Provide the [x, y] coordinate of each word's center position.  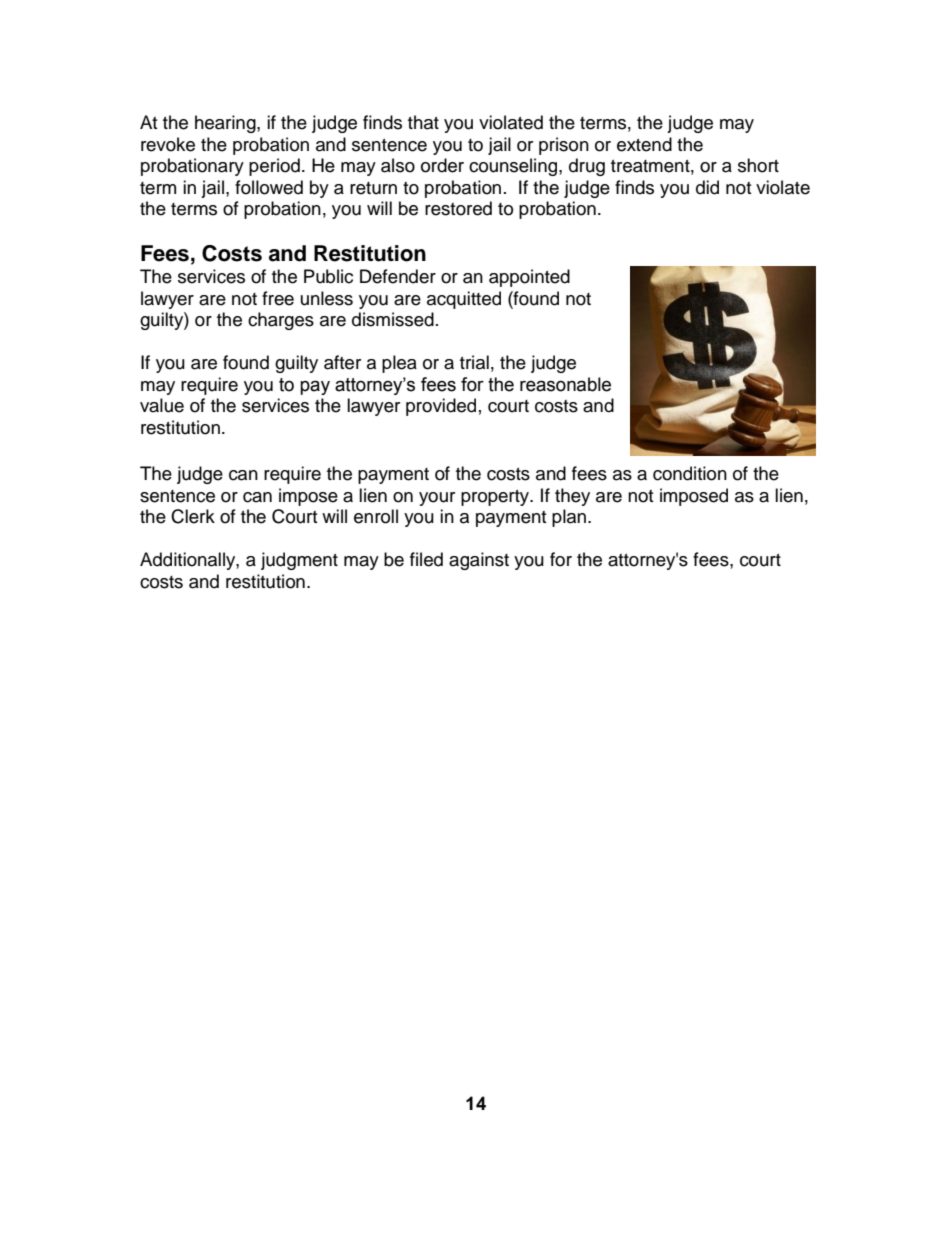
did [707, 187]
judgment [299, 561]
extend [644, 144]
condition [690, 473]
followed [269, 187]
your [437, 499]
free [278, 298]
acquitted [464, 300]
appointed [529, 278]
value [162, 405]
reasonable [565, 384]
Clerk [193, 516]
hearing [226, 124]
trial [474, 362]
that [423, 122]
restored [458, 208]
